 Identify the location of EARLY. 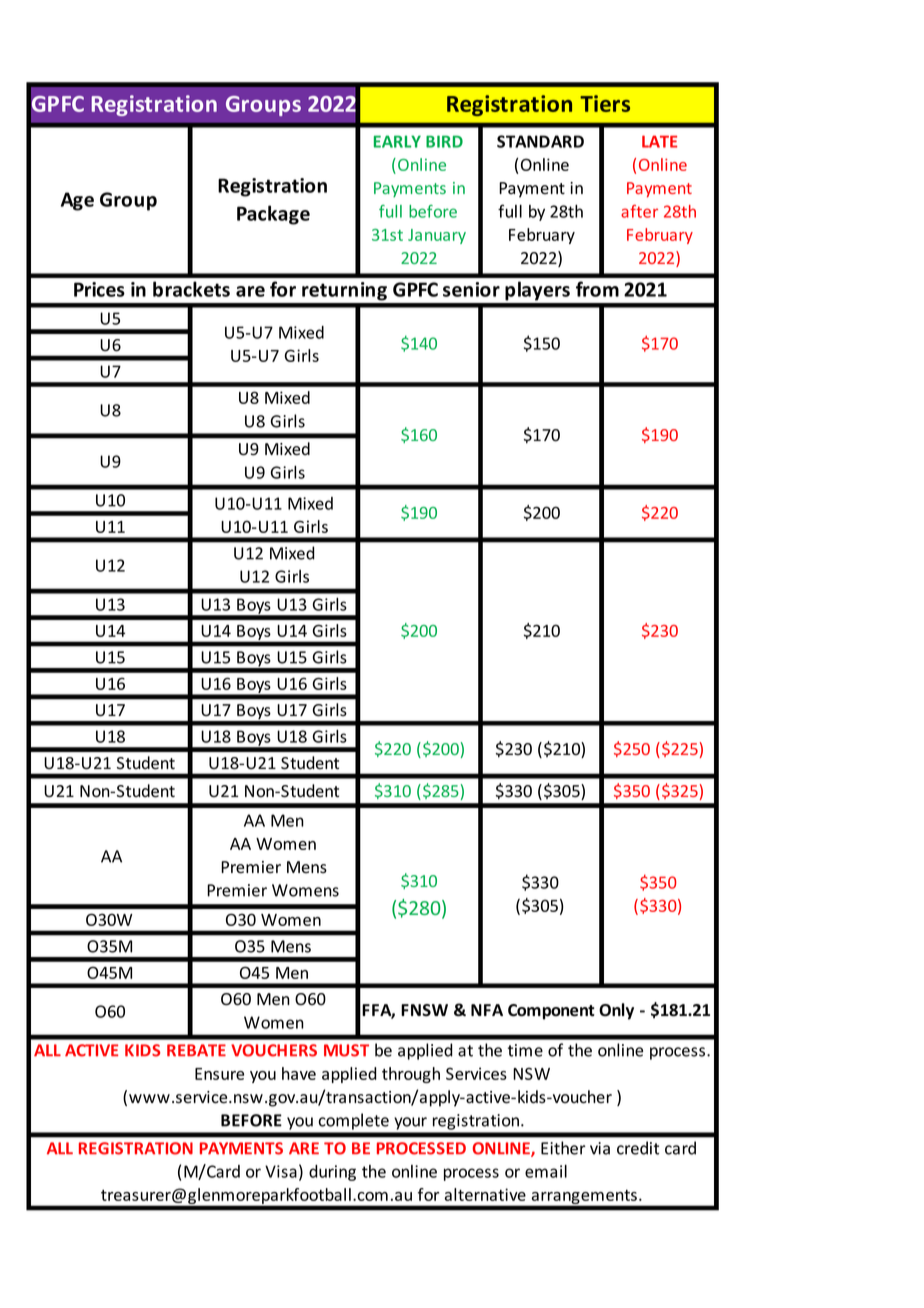
(397, 141).
